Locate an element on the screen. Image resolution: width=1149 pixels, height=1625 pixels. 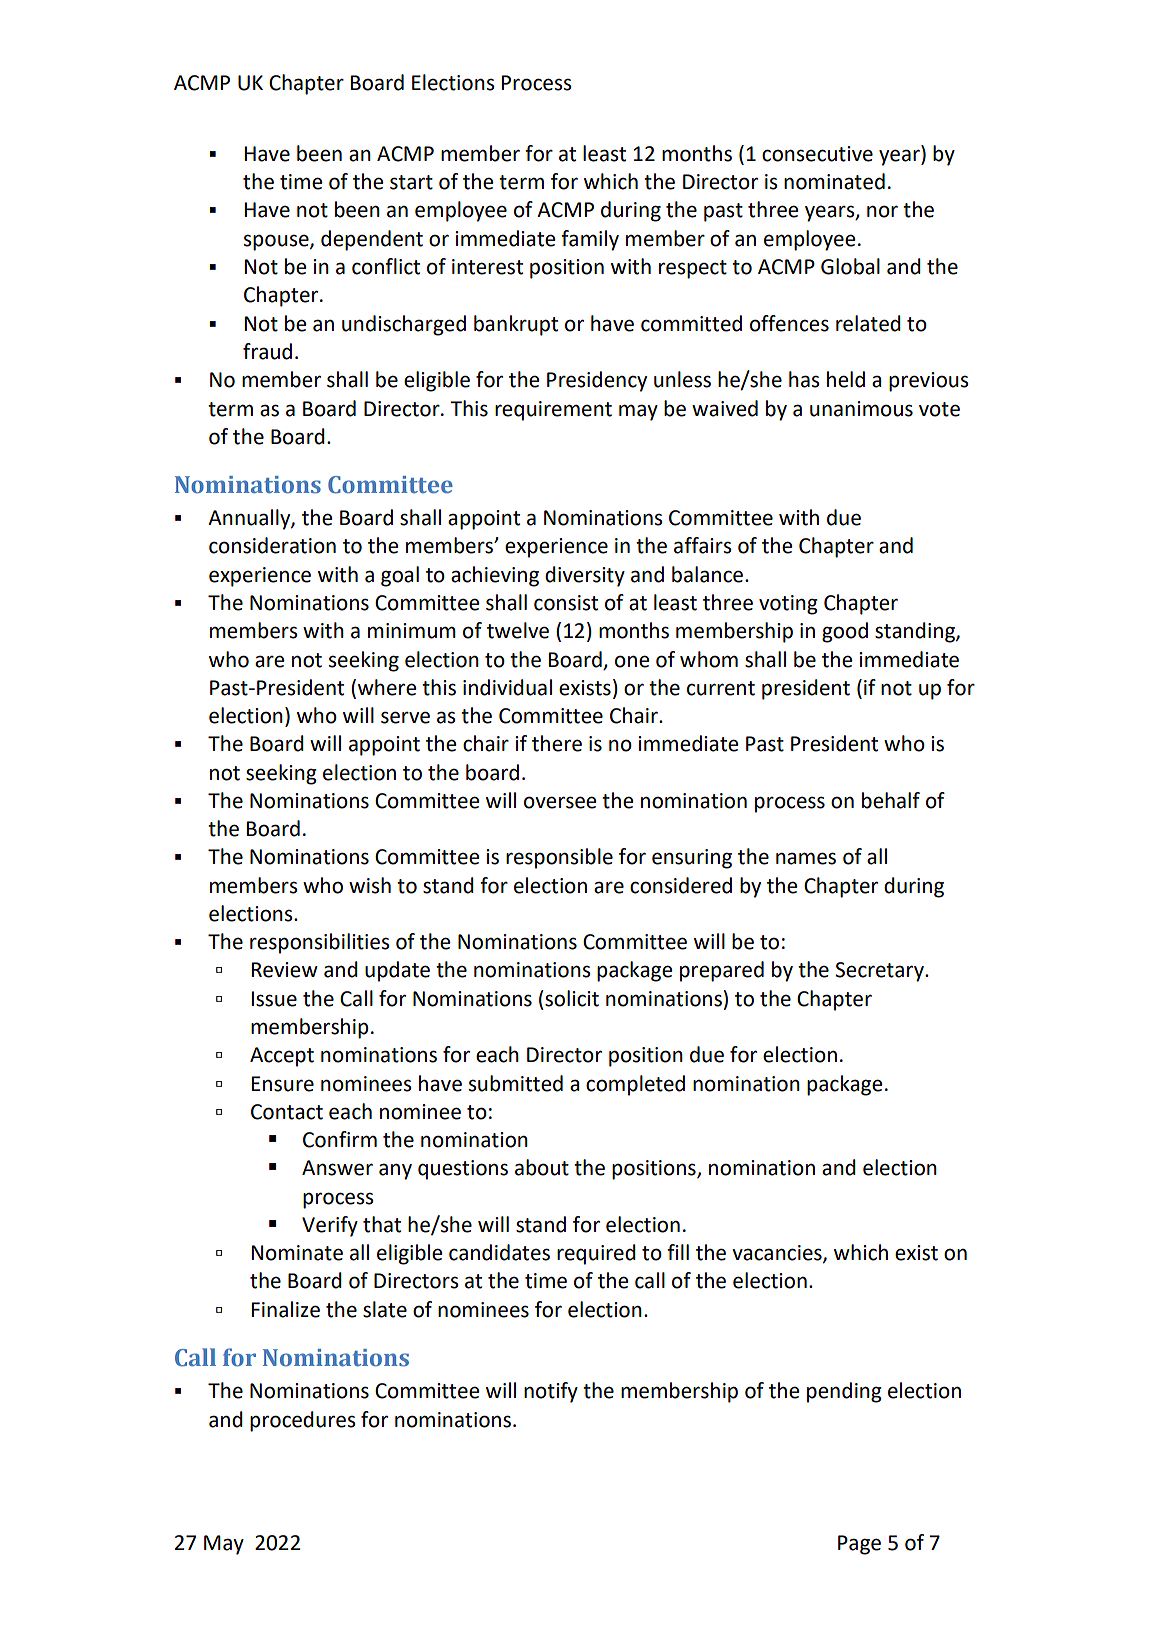
family is located at coordinates (590, 240).
